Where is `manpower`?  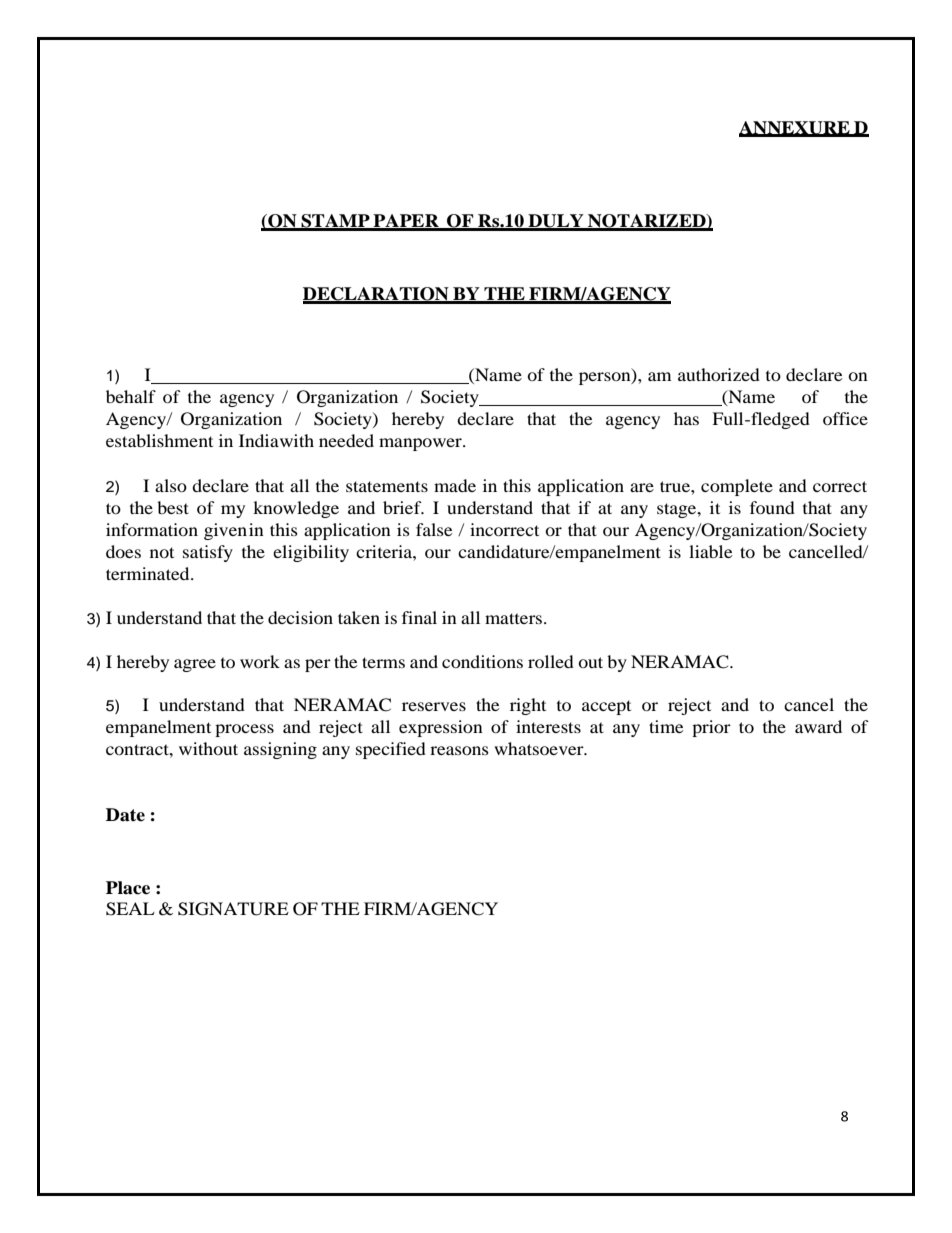 manpower is located at coordinates (421, 444).
